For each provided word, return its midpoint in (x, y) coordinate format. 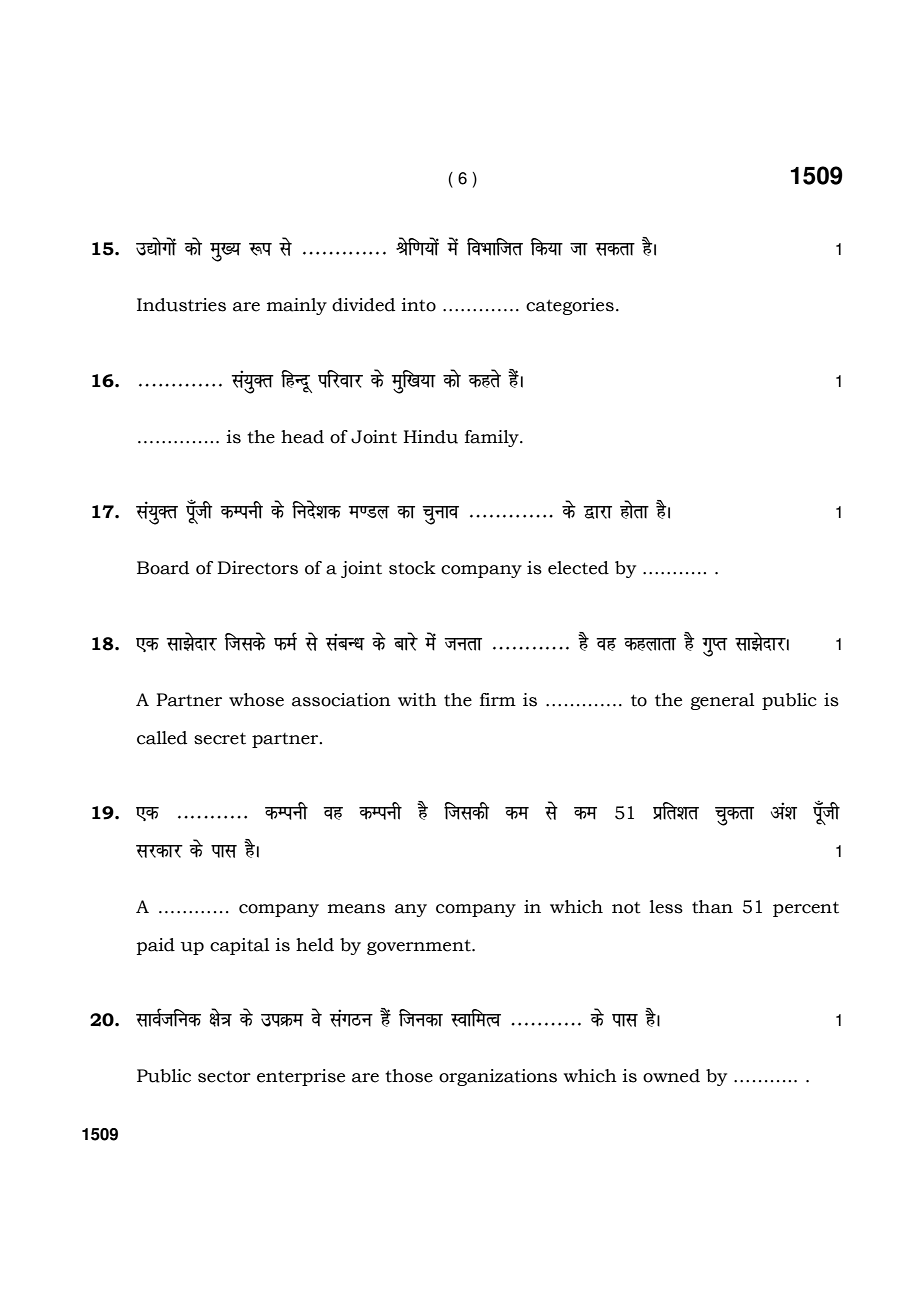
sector (224, 1077)
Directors (257, 568)
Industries (181, 305)
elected (578, 568)
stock (412, 568)
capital (239, 946)
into (419, 305)
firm (498, 699)
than (712, 907)
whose (256, 700)
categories (570, 306)
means (356, 909)
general (722, 701)
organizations (498, 1077)
